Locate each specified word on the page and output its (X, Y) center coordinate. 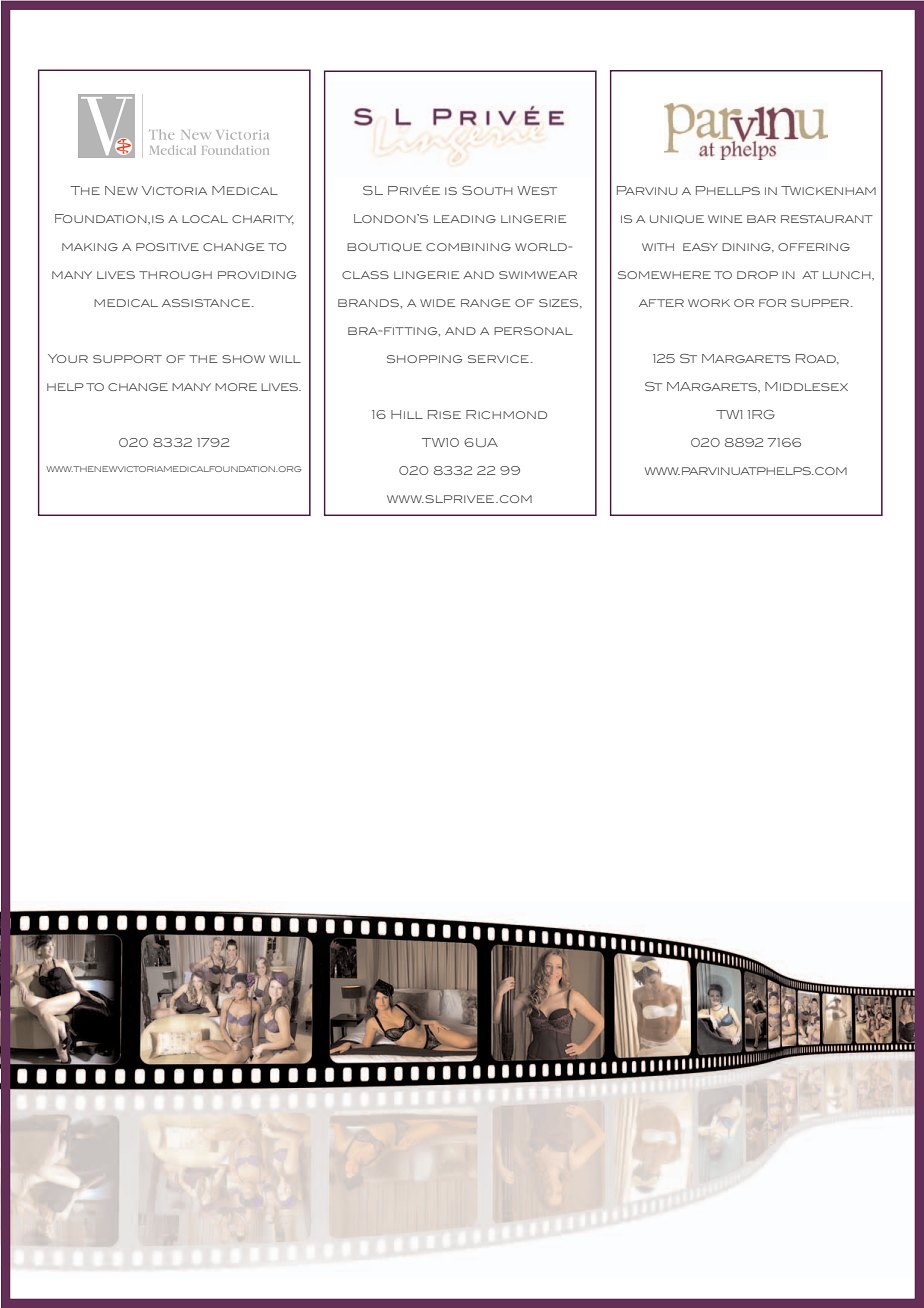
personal (533, 331)
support (127, 359)
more (236, 387)
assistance (206, 303)
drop (757, 275)
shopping (424, 359)
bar (761, 219)
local (205, 219)
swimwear (538, 275)
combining (468, 247)
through (175, 275)
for (773, 303)
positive (167, 247)
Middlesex (806, 386)
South (487, 190)
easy (700, 247)
